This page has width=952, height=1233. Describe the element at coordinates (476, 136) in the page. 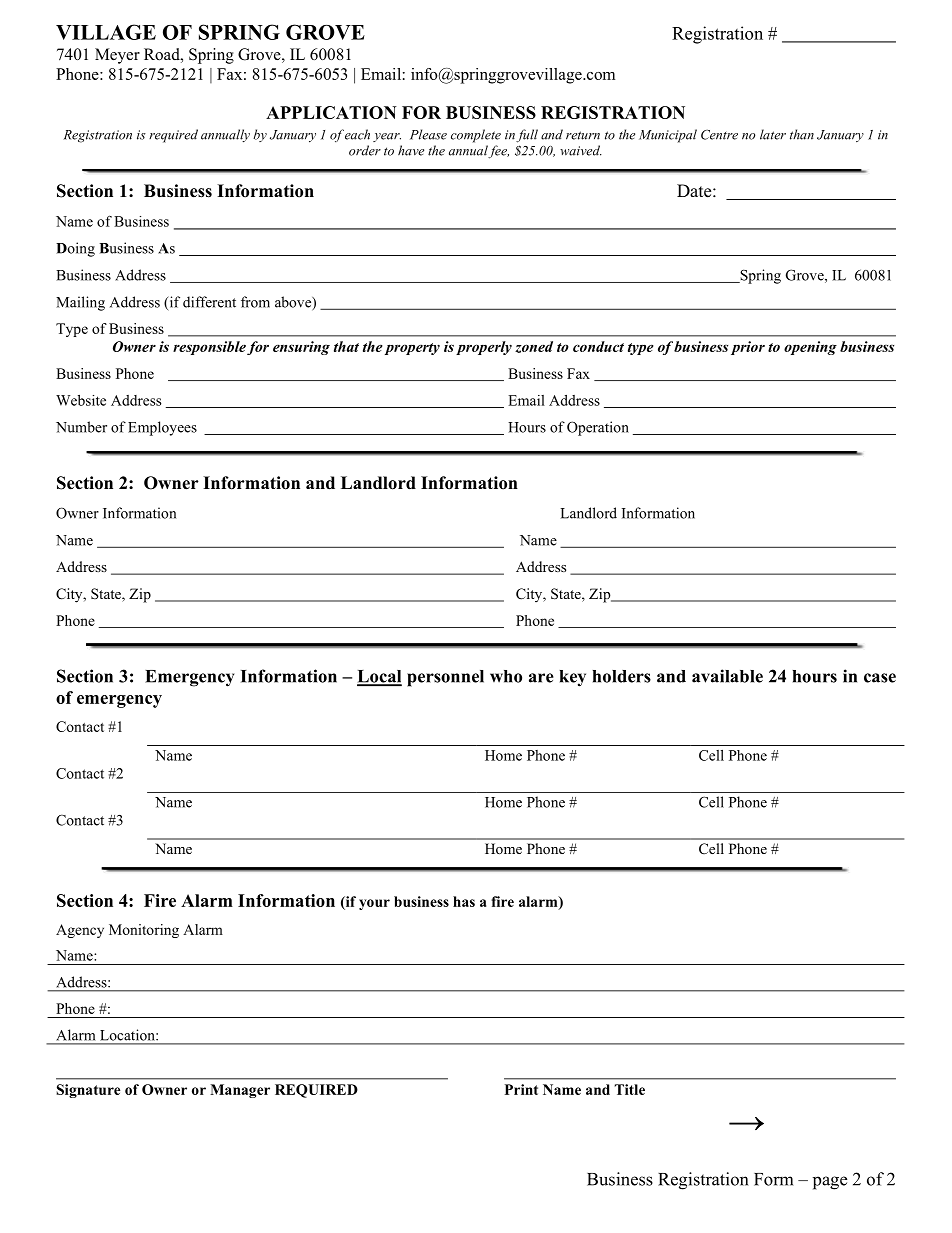

I see `complete` at that location.
